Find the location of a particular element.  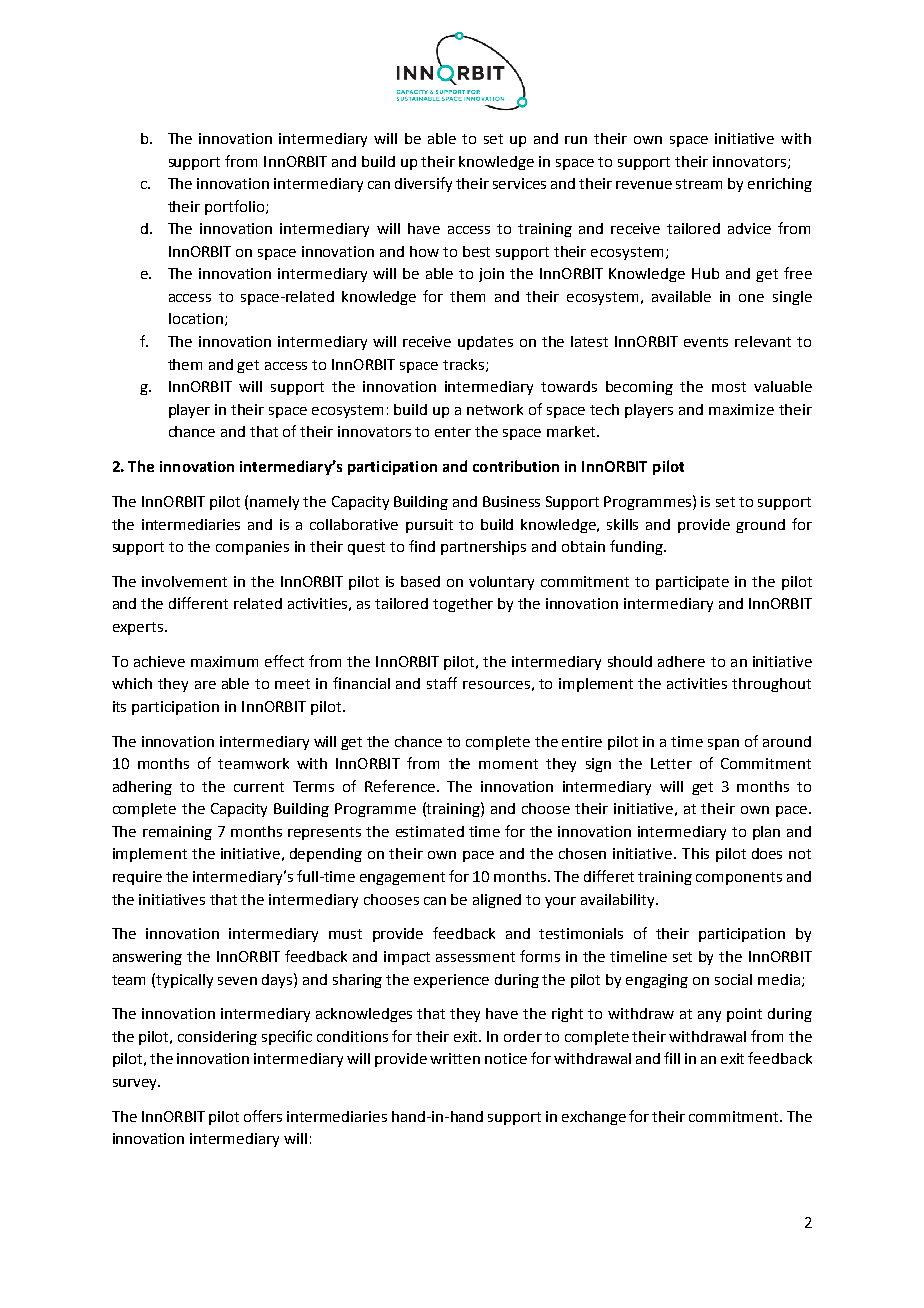

remaining is located at coordinates (177, 833).
